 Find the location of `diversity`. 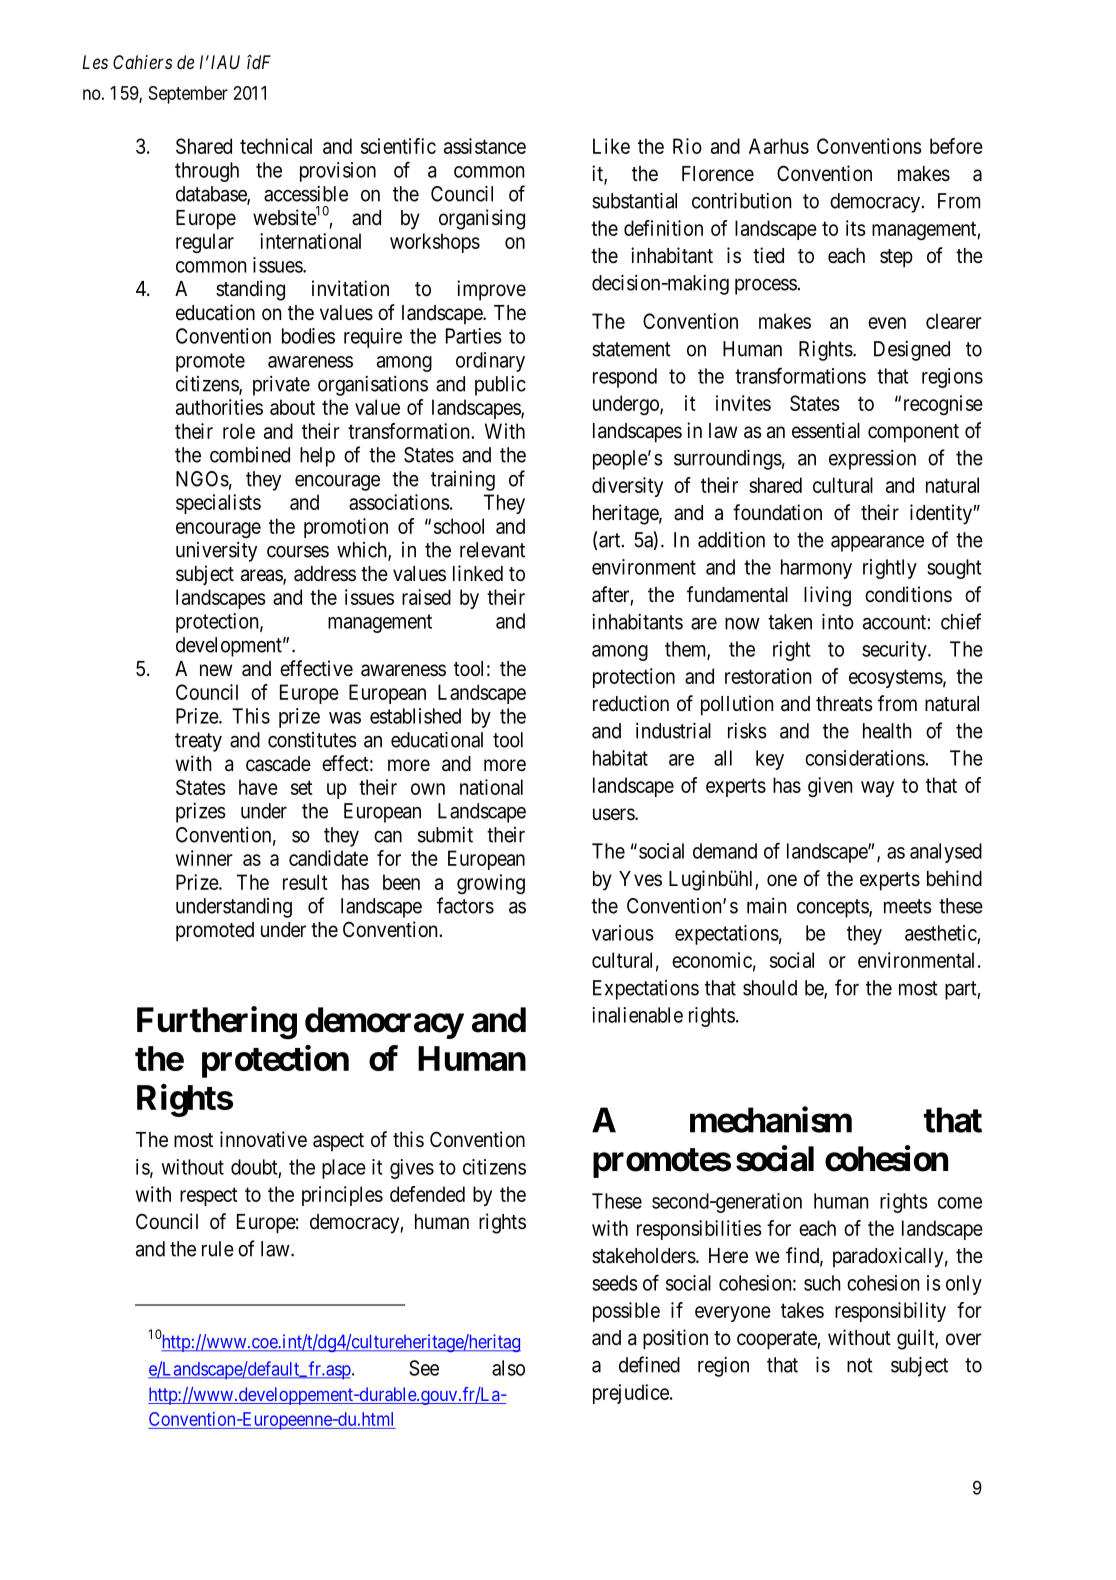

diversity is located at coordinates (627, 487).
